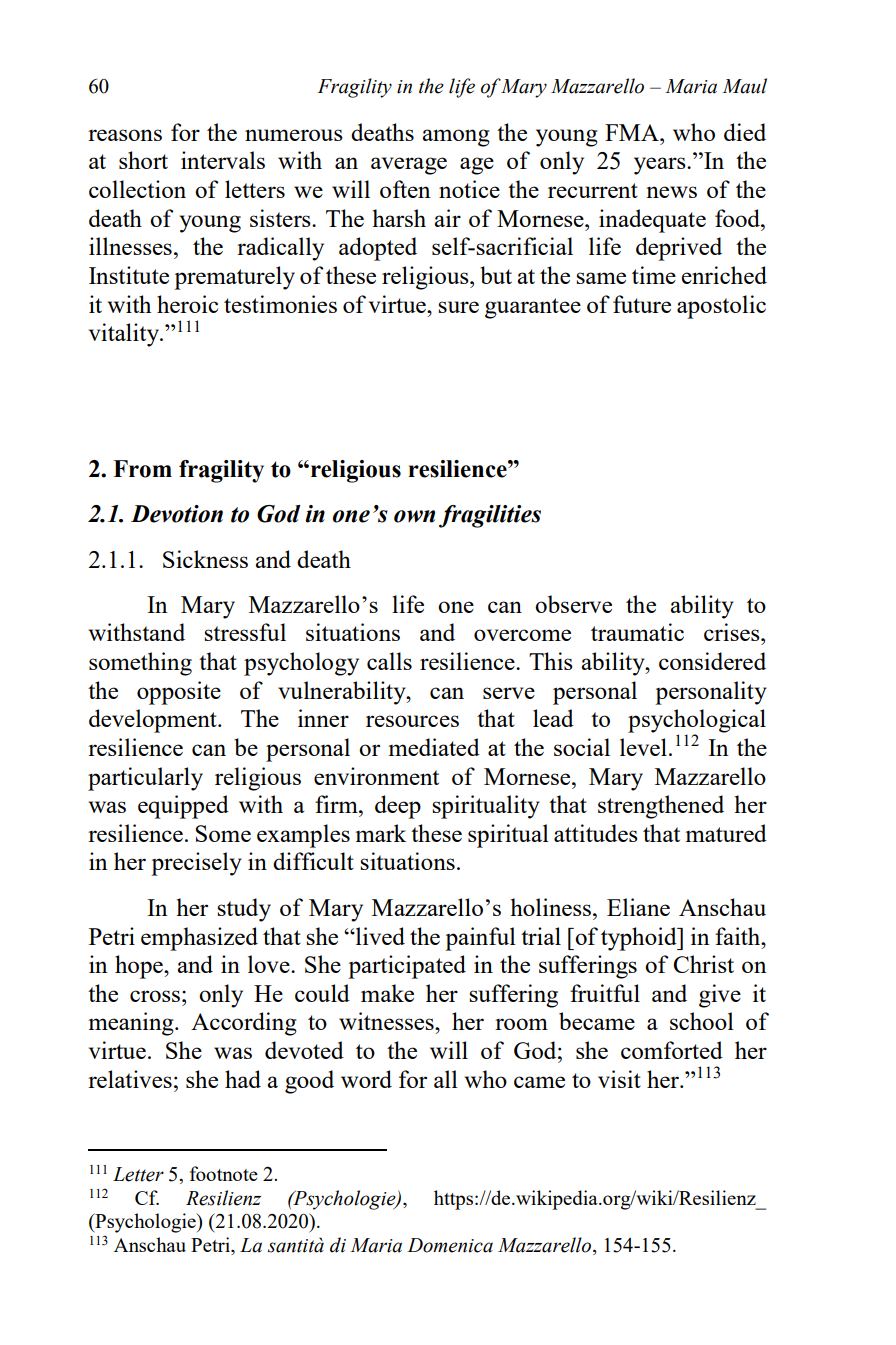  What do you see at coordinates (366, 1079) in the screenshot?
I see `word` at bounding box center [366, 1079].
